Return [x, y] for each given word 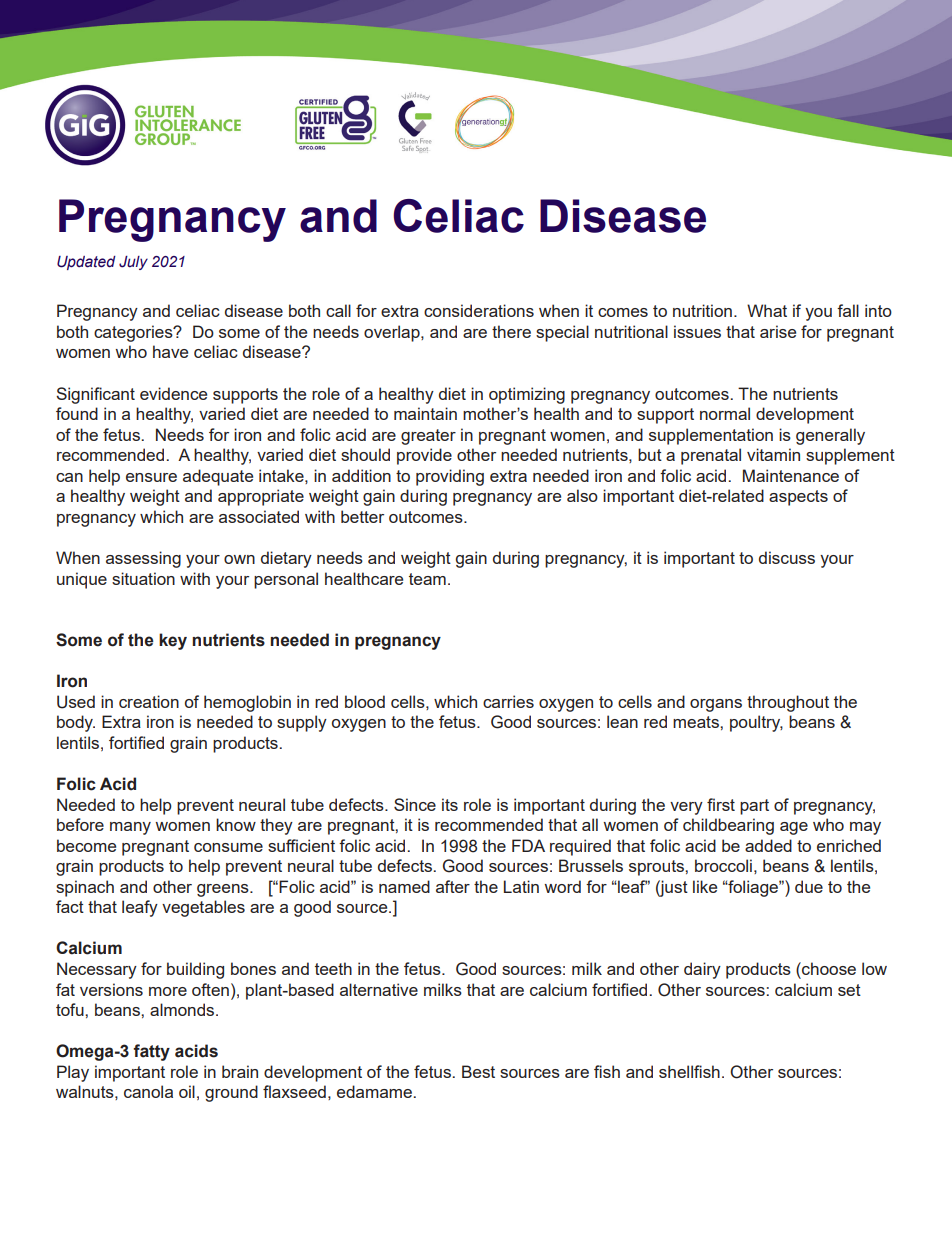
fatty [151, 1052]
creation [149, 701]
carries [508, 701]
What [767, 310]
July [133, 263]
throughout [788, 703]
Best [478, 1071]
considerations [479, 310]
